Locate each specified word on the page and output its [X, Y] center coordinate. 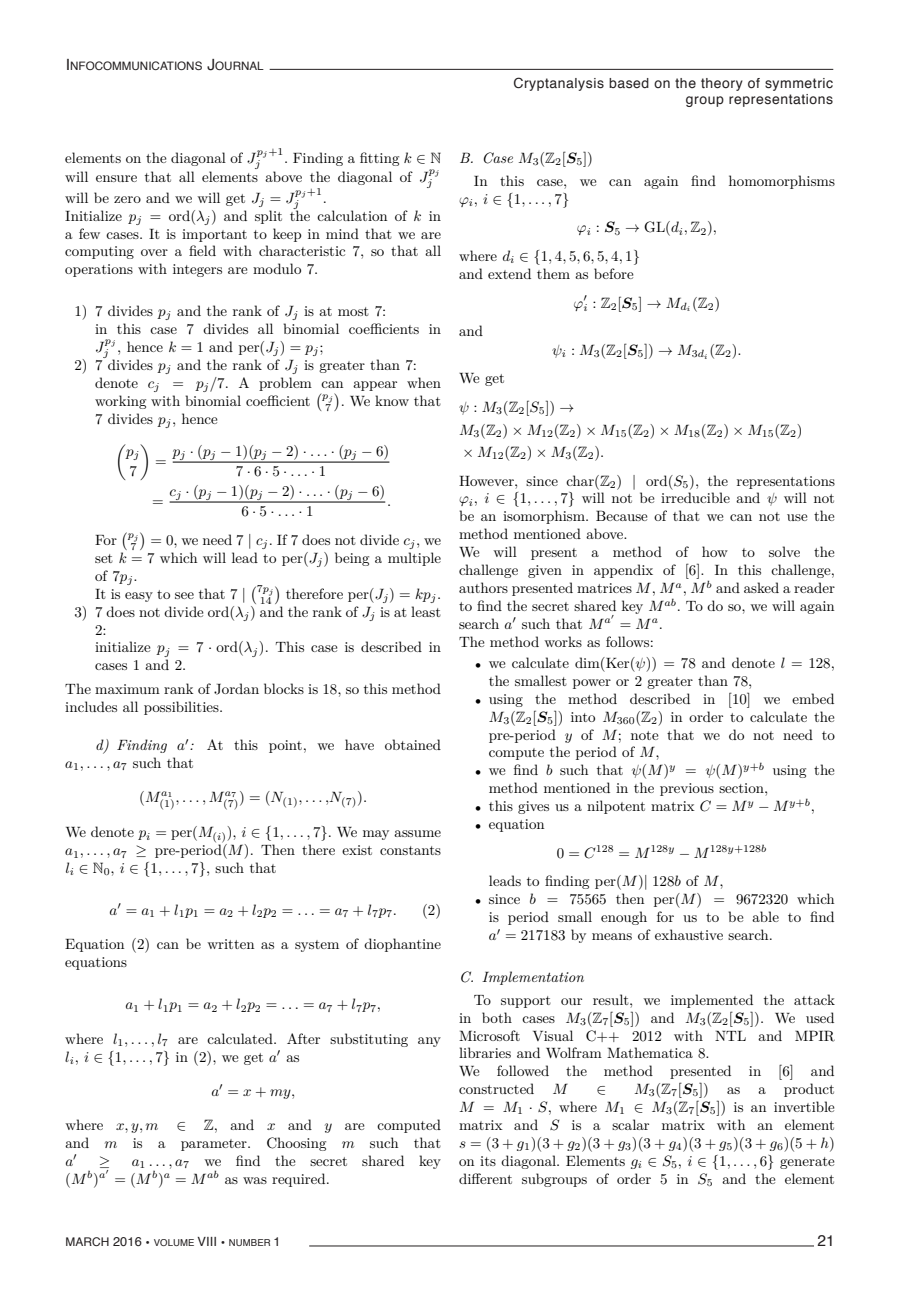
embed [813, 698]
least [426, 611]
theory [722, 84]
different [485, 1178]
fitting [379, 159]
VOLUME [174, 1242]
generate [807, 1163]
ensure [116, 178]
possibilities [182, 708]
